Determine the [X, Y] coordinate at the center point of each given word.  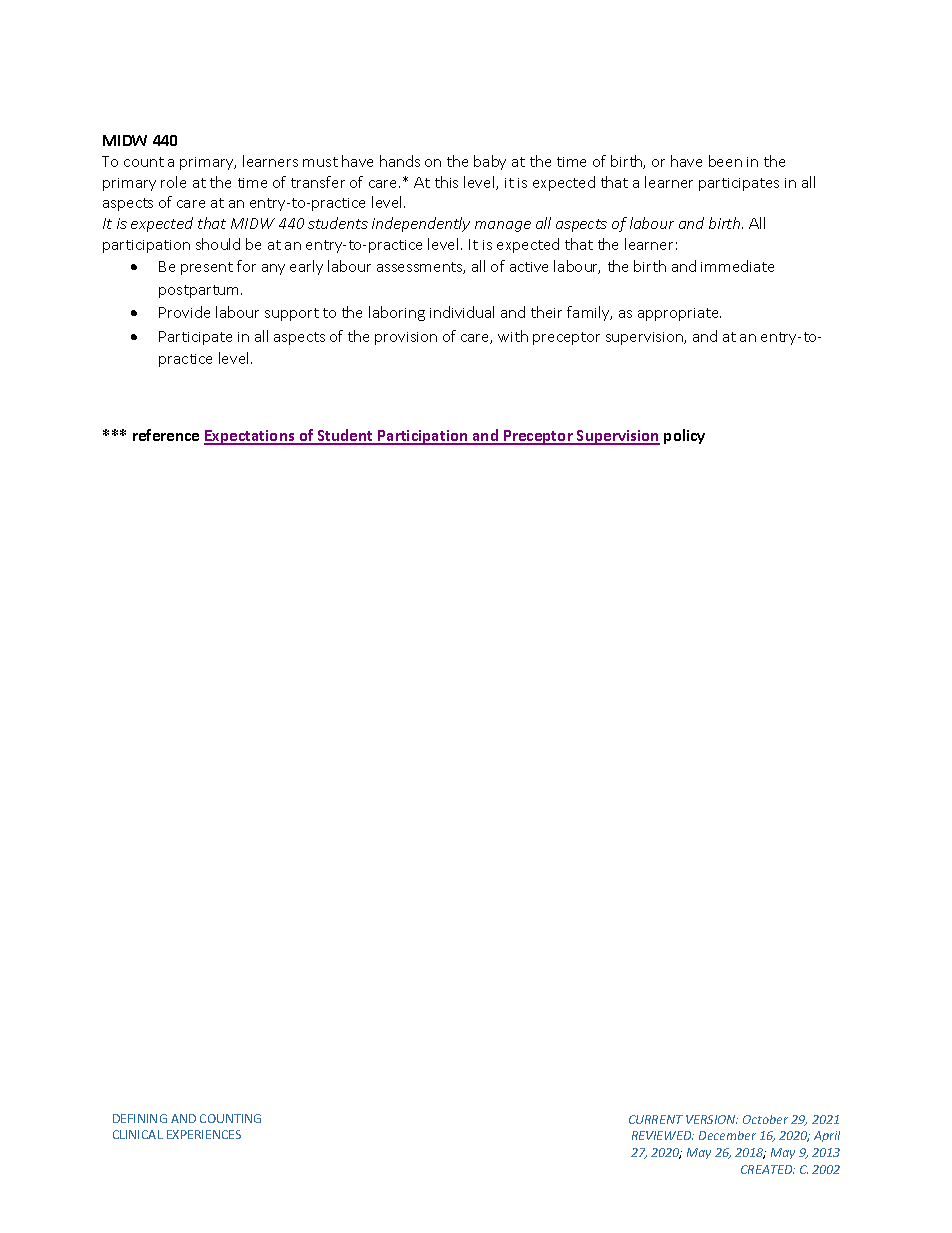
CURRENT [656, 1119]
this [446, 182]
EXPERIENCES [204, 1134]
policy [684, 436]
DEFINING [140, 1118]
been [725, 161]
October [765, 1119]
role [173, 182]
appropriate [679, 314]
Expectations [250, 437]
